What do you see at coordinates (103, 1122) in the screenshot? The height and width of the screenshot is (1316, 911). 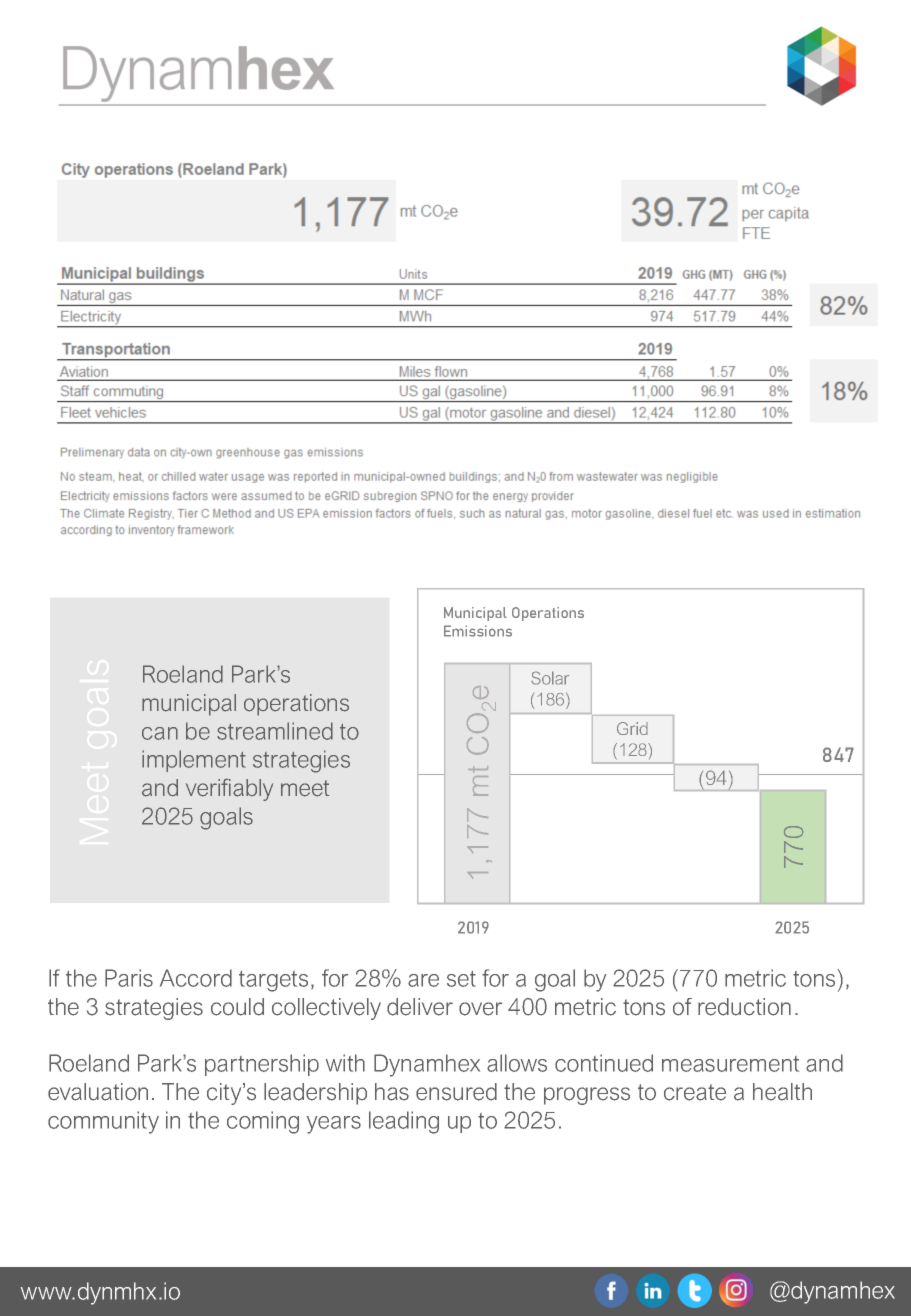 I see `community` at bounding box center [103, 1122].
